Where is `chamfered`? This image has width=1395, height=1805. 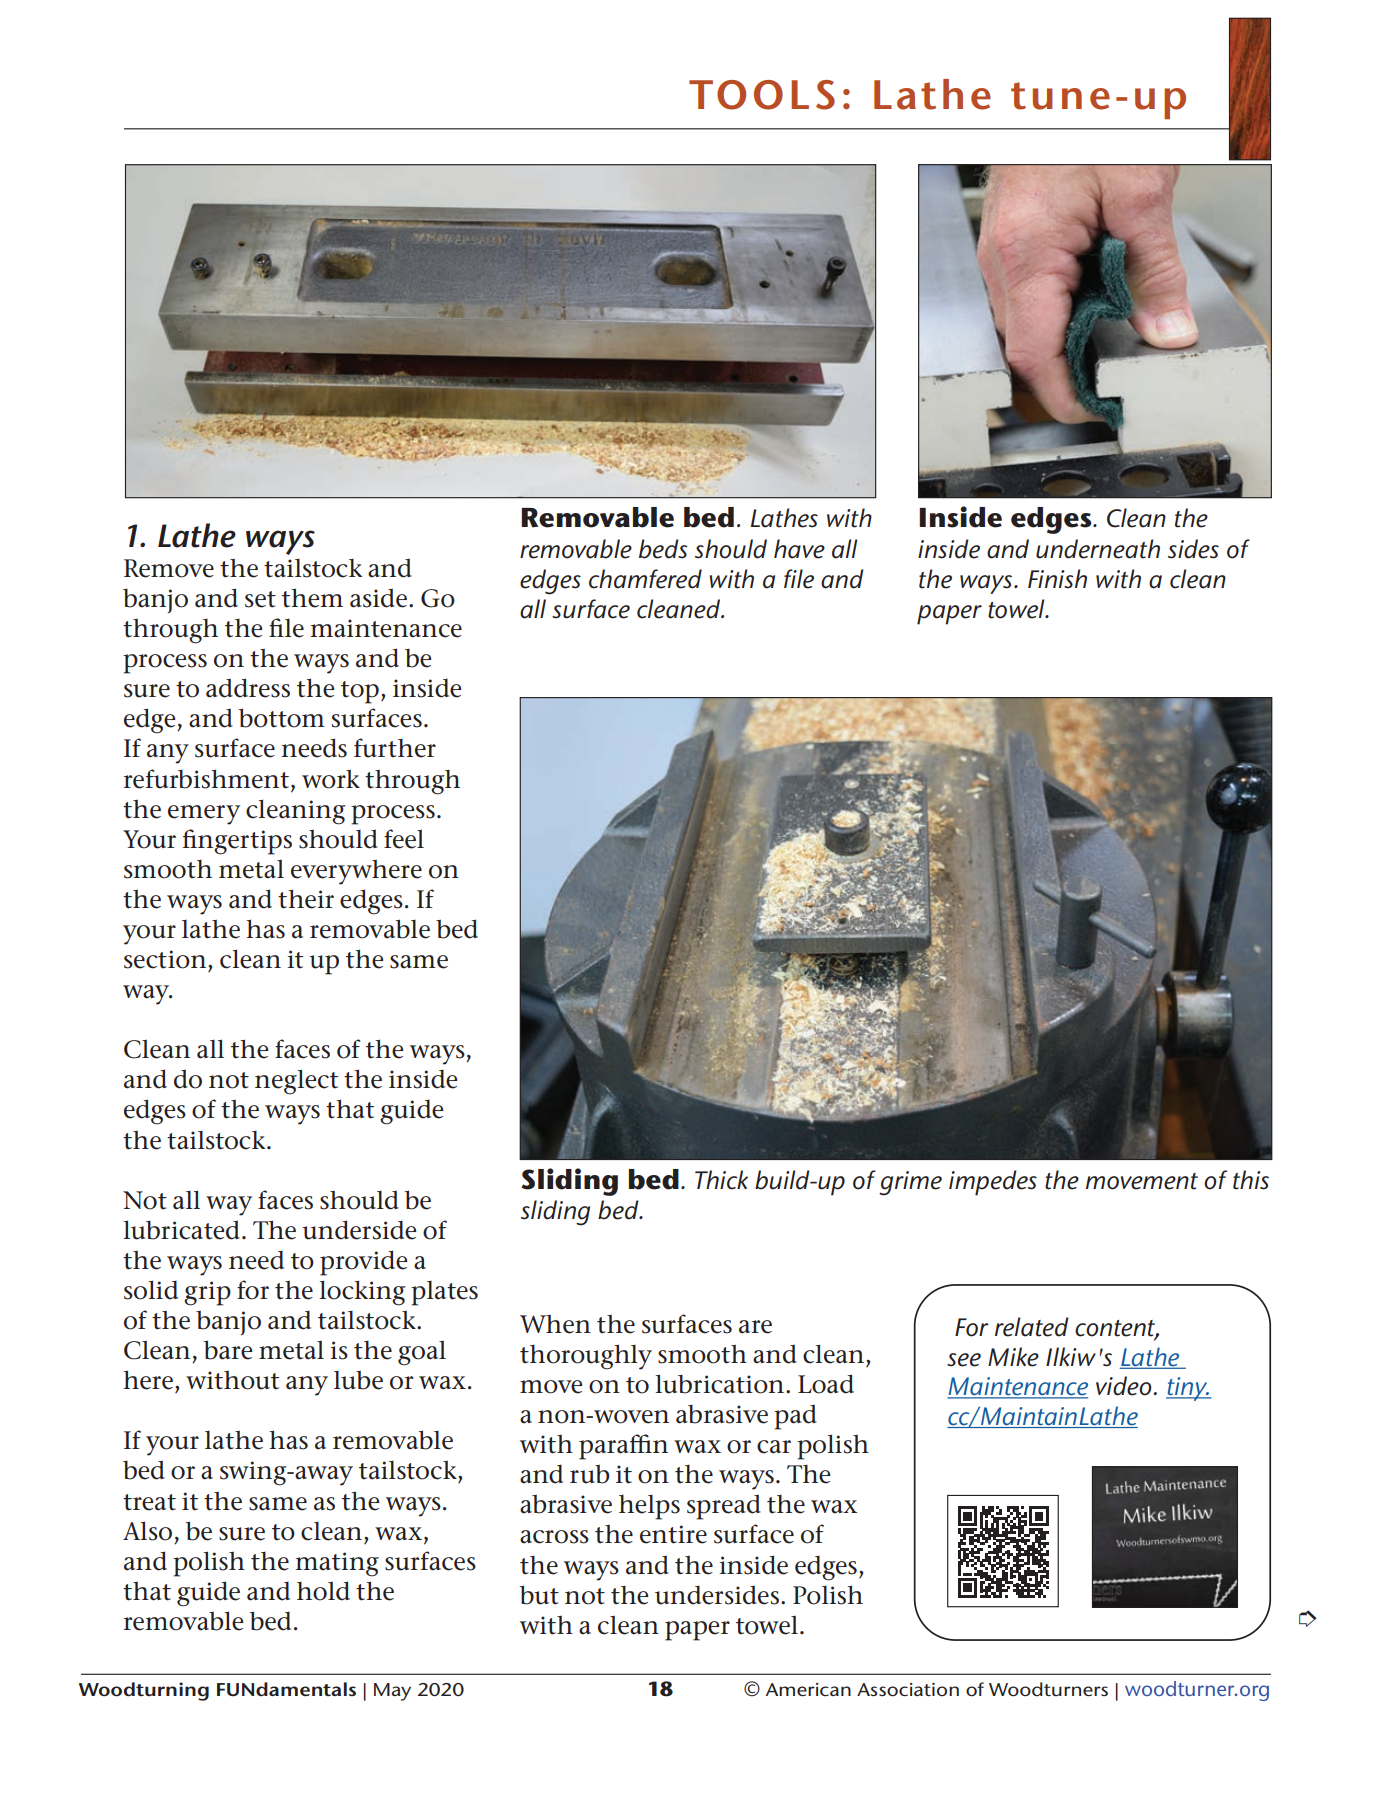 chamfered is located at coordinates (645, 579).
